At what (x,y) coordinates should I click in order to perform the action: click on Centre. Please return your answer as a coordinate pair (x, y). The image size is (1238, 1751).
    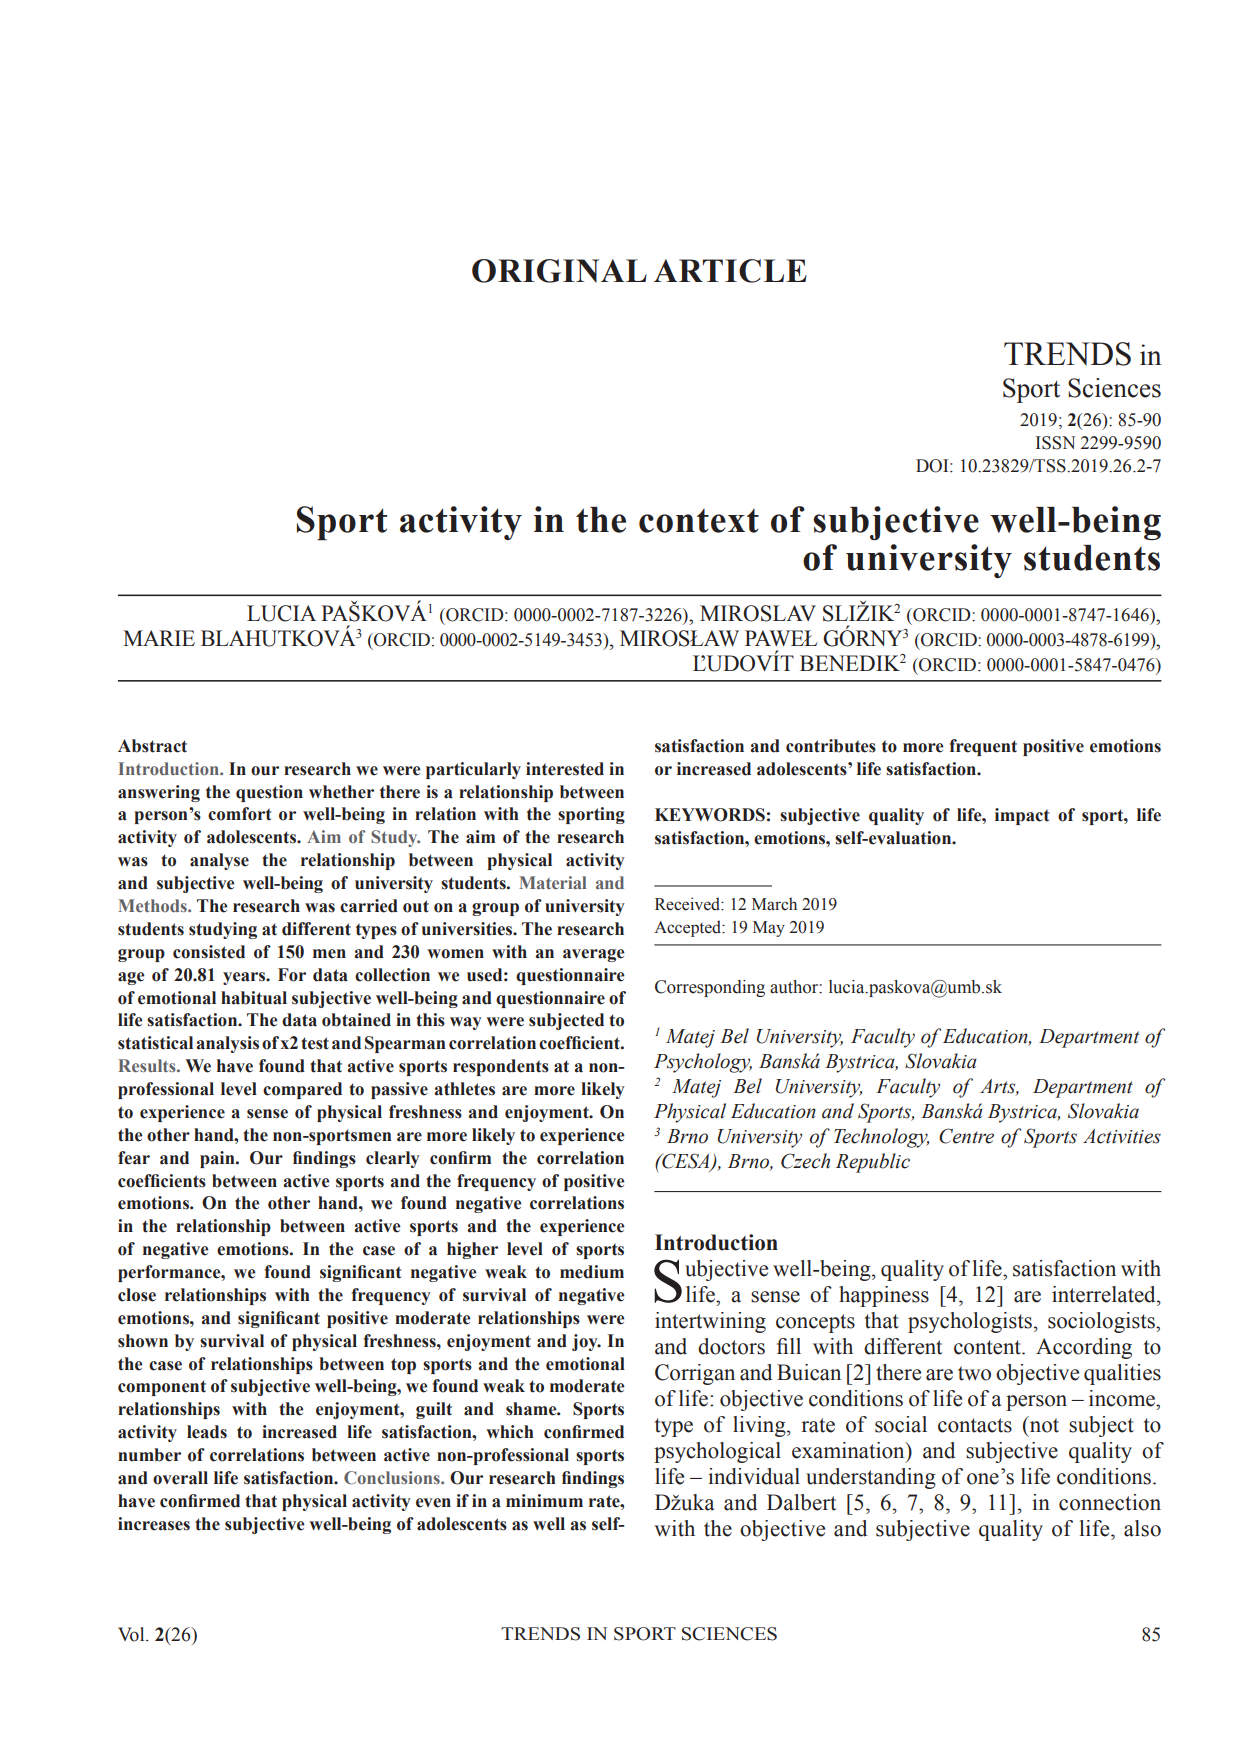
    Looking at the image, I should click on (966, 1136).
